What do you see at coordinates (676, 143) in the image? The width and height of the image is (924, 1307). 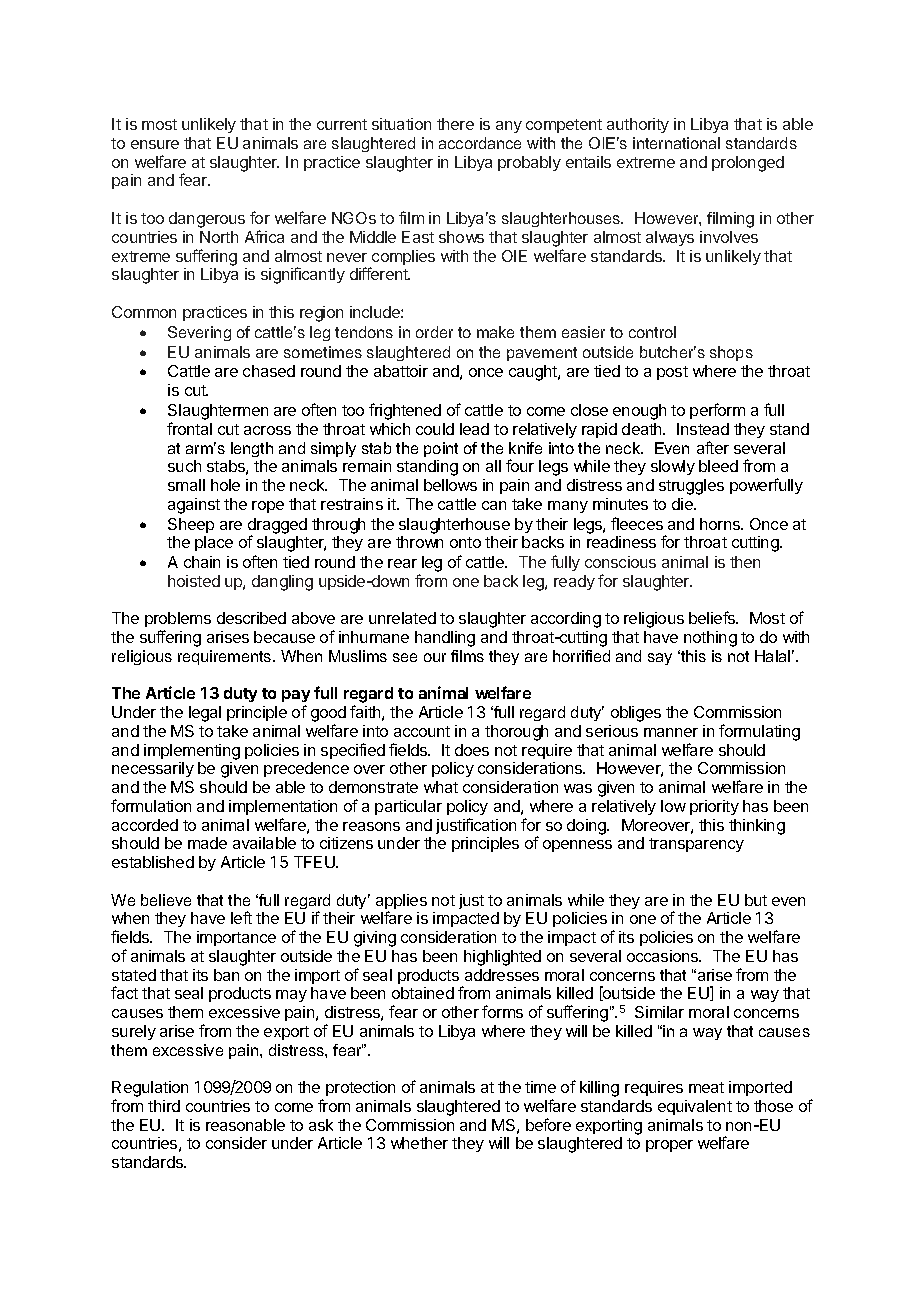 I see `international` at bounding box center [676, 143].
